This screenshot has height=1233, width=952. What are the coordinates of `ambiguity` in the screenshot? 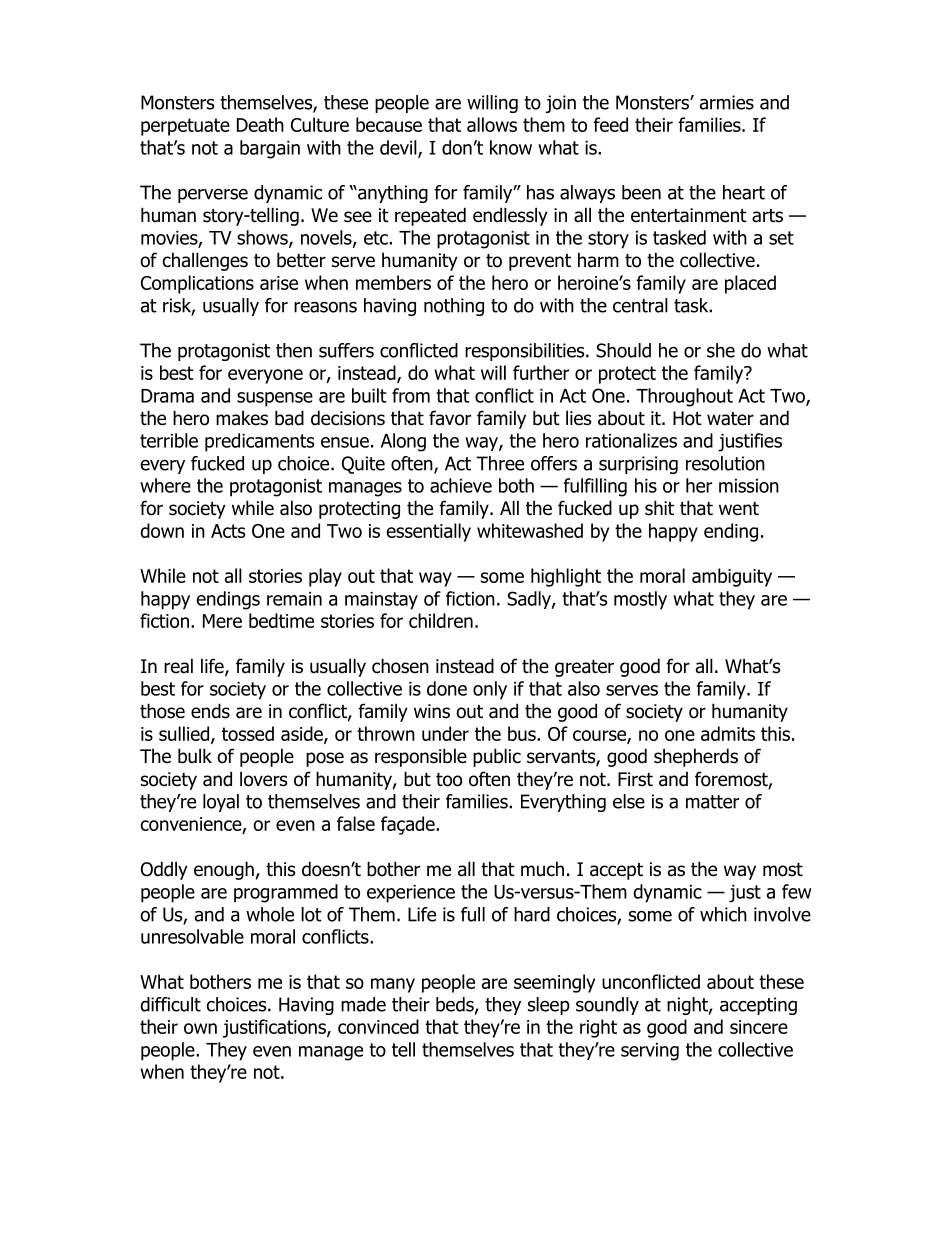 It's located at (732, 577).
